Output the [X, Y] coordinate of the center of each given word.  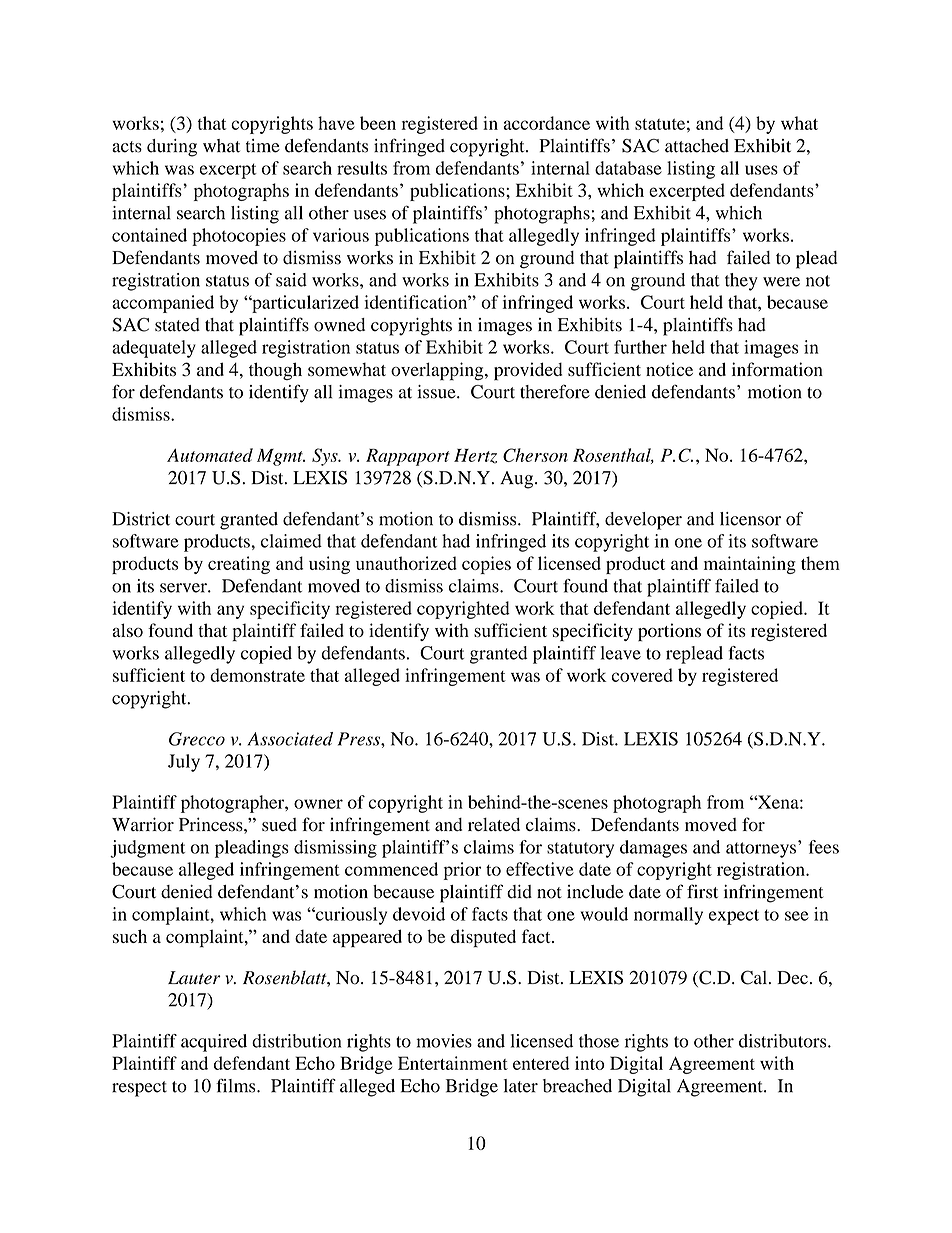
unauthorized [406, 563]
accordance [546, 123]
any [230, 612]
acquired [214, 1043]
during [172, 148]
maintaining [750, 565]
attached [697, 146]
